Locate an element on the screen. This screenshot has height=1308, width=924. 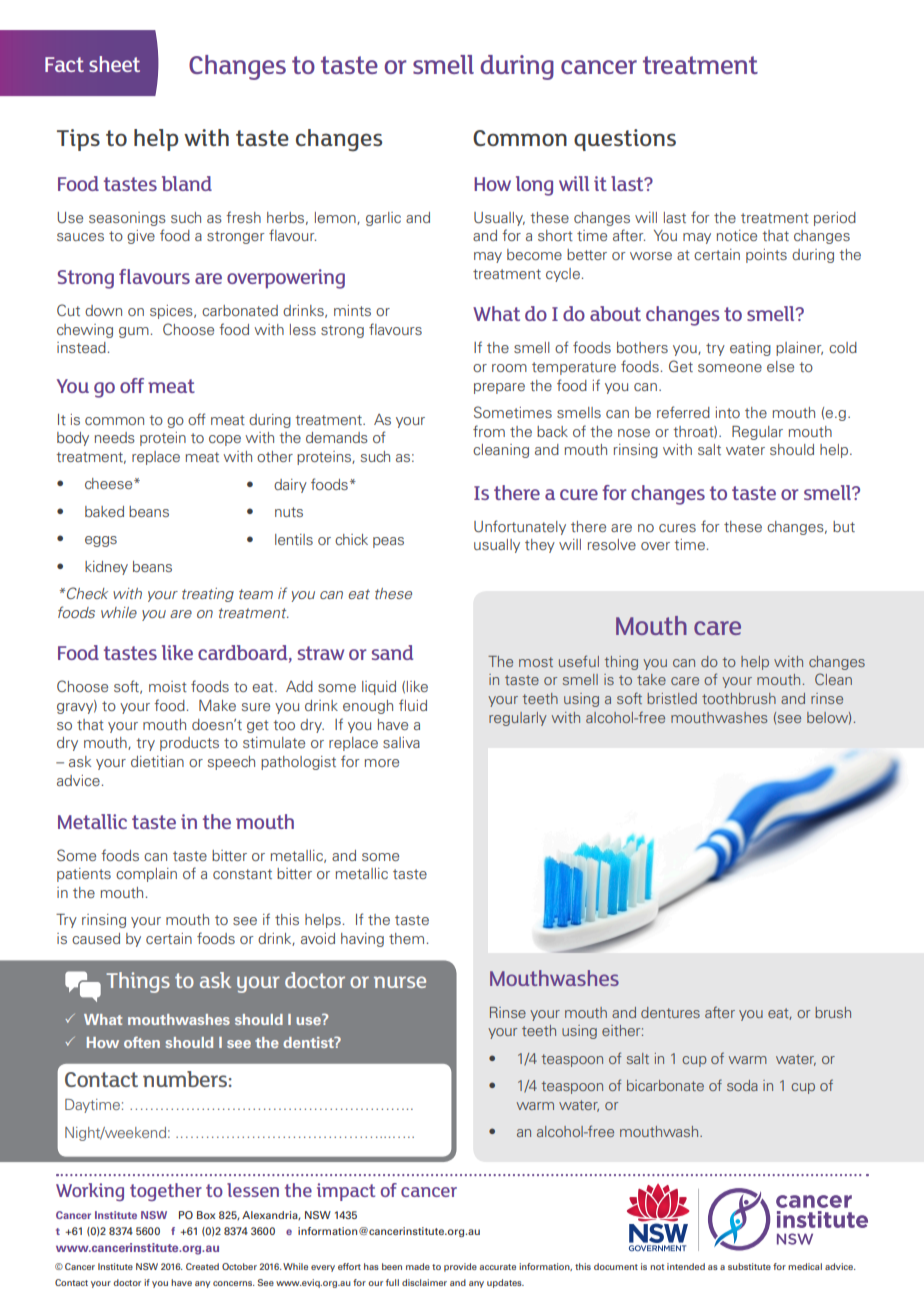
from is located at coordinates (489, 431).
